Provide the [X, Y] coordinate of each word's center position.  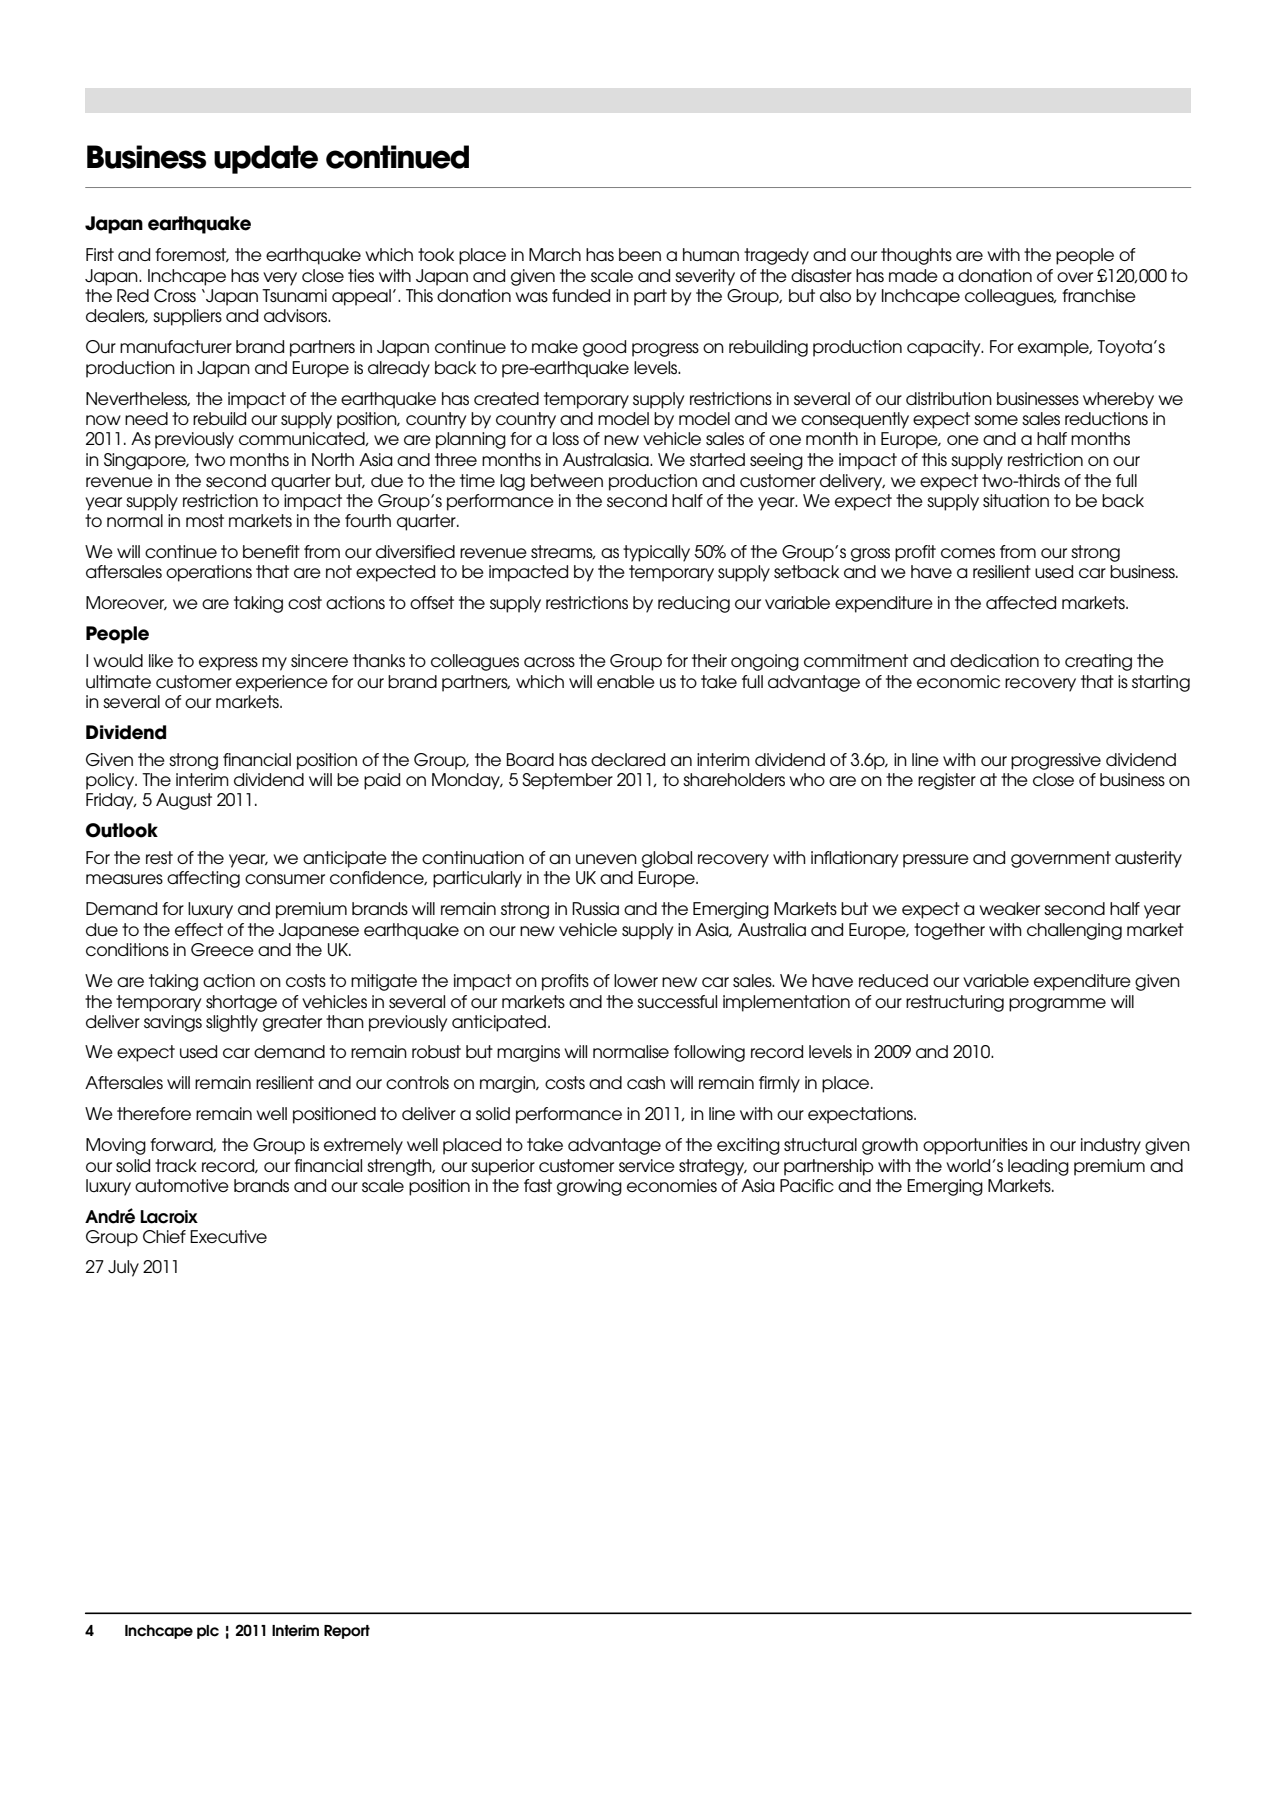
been [640, 254]
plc [208, 1632]
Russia [595, 908]
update [266, 159]
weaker [1009, 908]
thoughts [916, 256]
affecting [203, 879]
